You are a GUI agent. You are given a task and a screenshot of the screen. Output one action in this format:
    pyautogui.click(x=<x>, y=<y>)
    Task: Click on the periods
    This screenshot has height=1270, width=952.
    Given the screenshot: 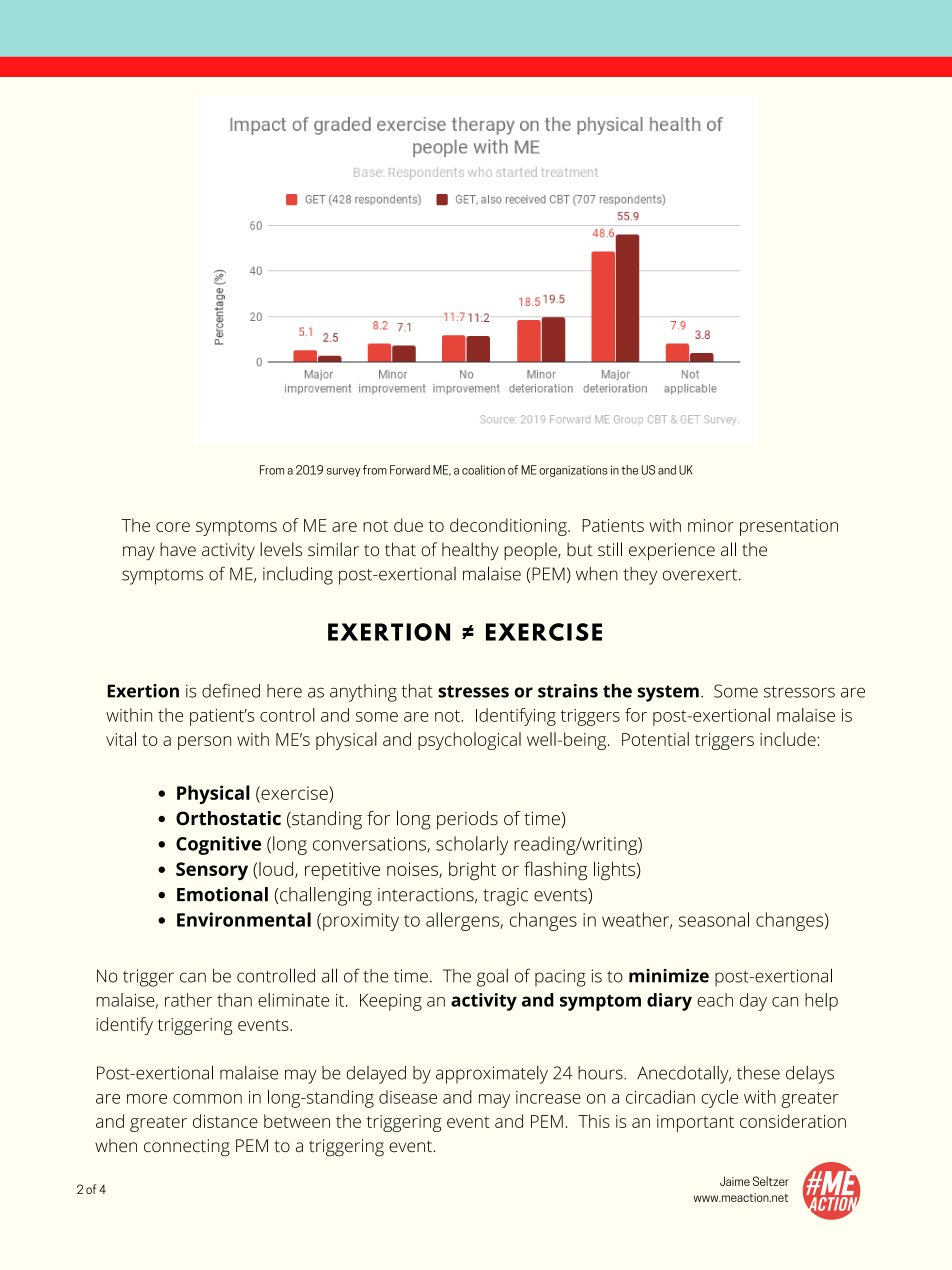 What is the action you would take?
    pyautogui.click(x=467, y=820)
